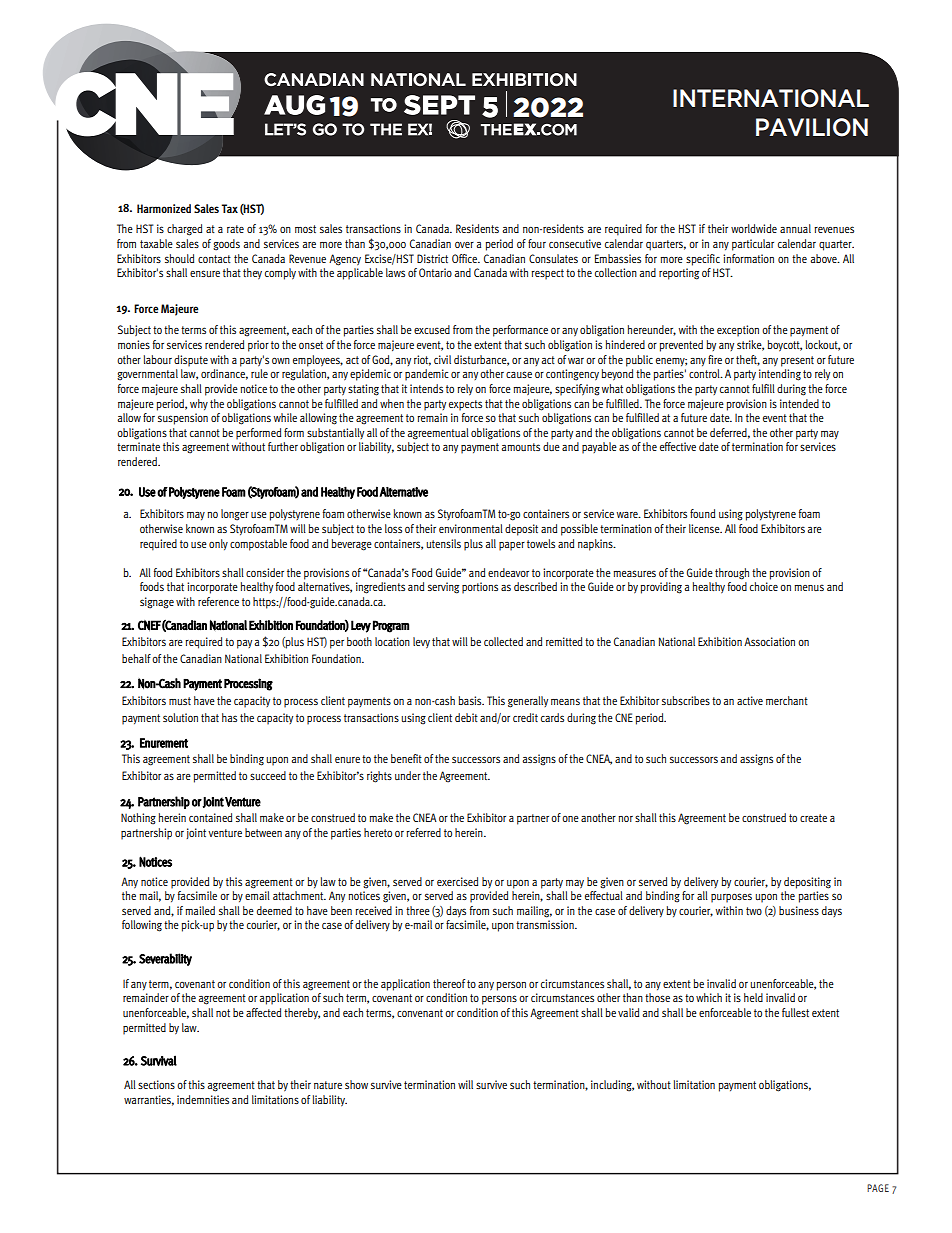 This page has height=1233, width=952. Describe the element at coordinates (546, 924) in the page. I see `transmission` at that location.
